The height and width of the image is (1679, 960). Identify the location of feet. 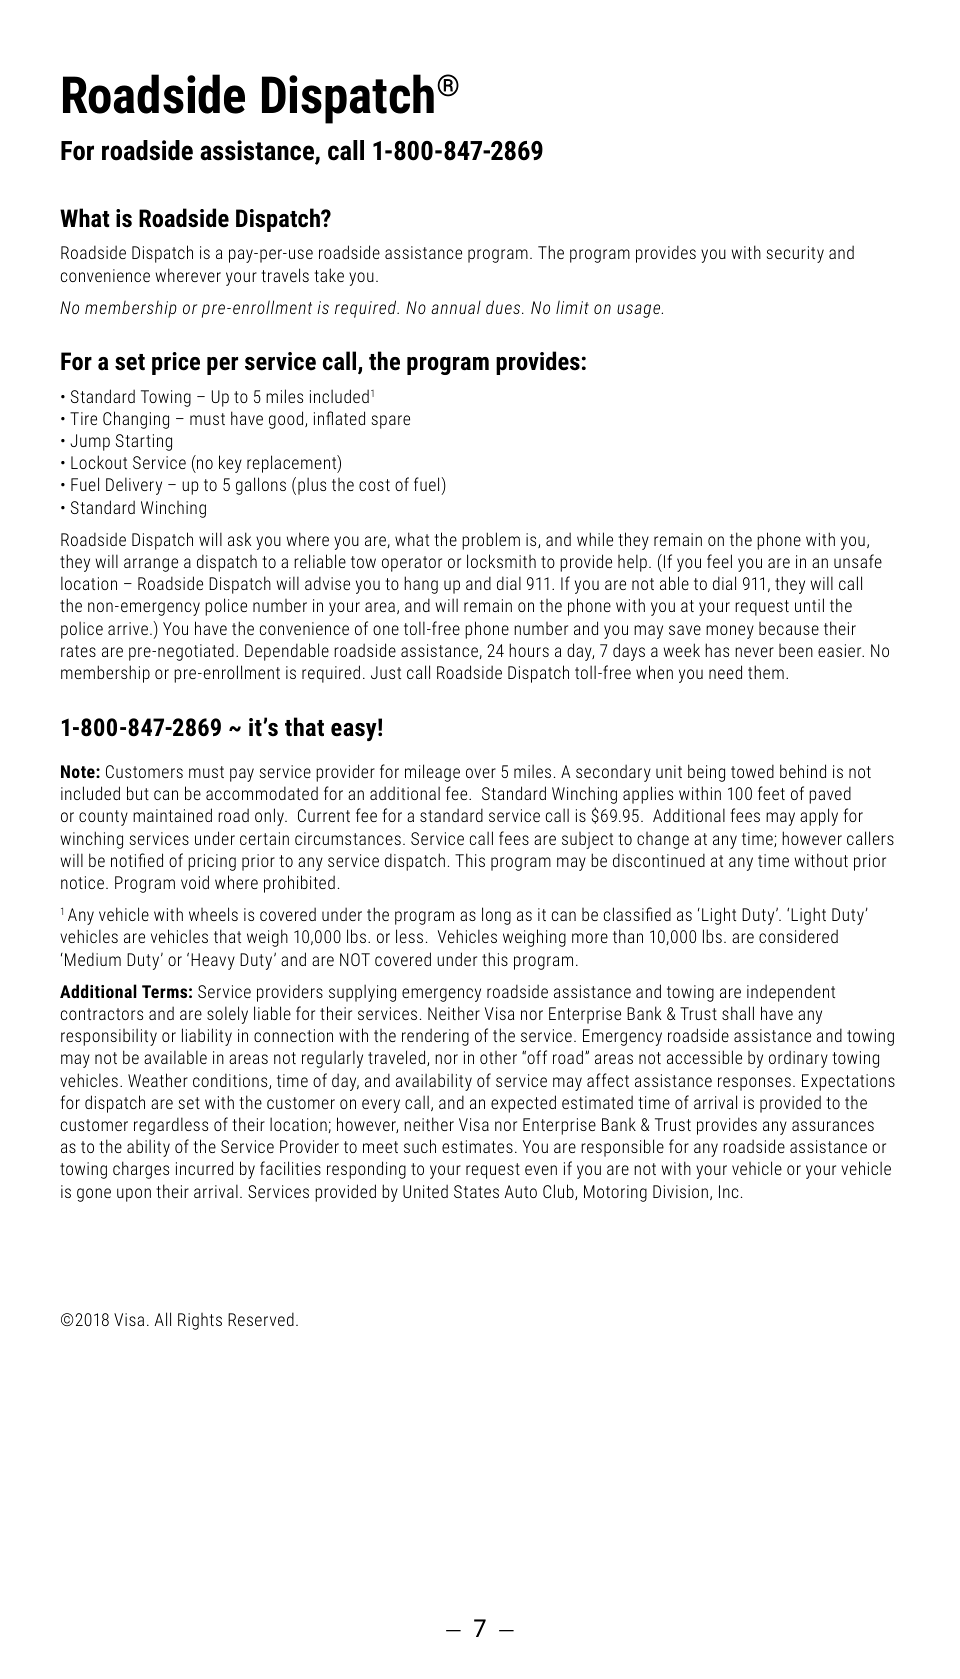
(771, 793).
